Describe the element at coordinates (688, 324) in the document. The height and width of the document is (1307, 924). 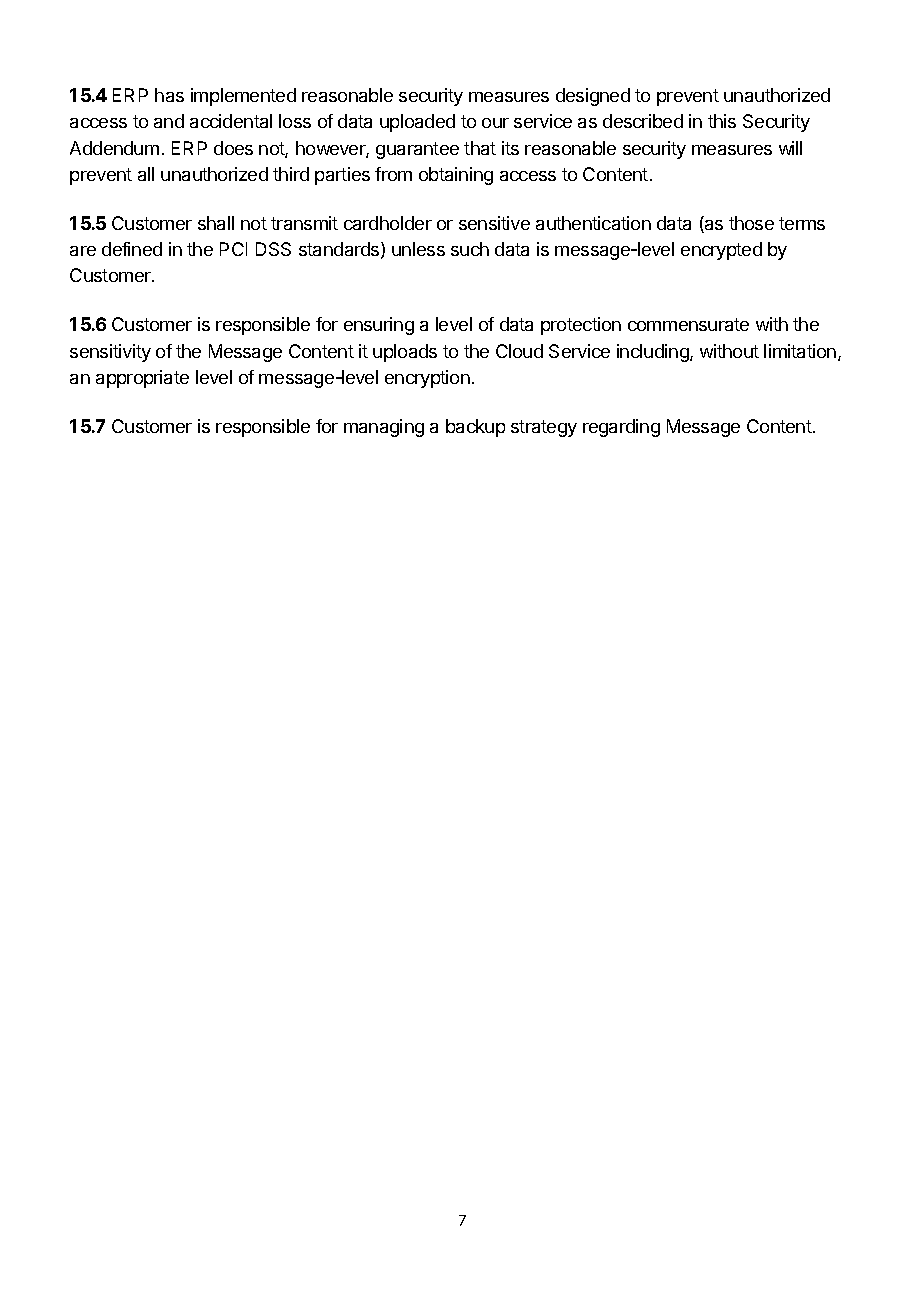
I see `commensurate` at that location.
